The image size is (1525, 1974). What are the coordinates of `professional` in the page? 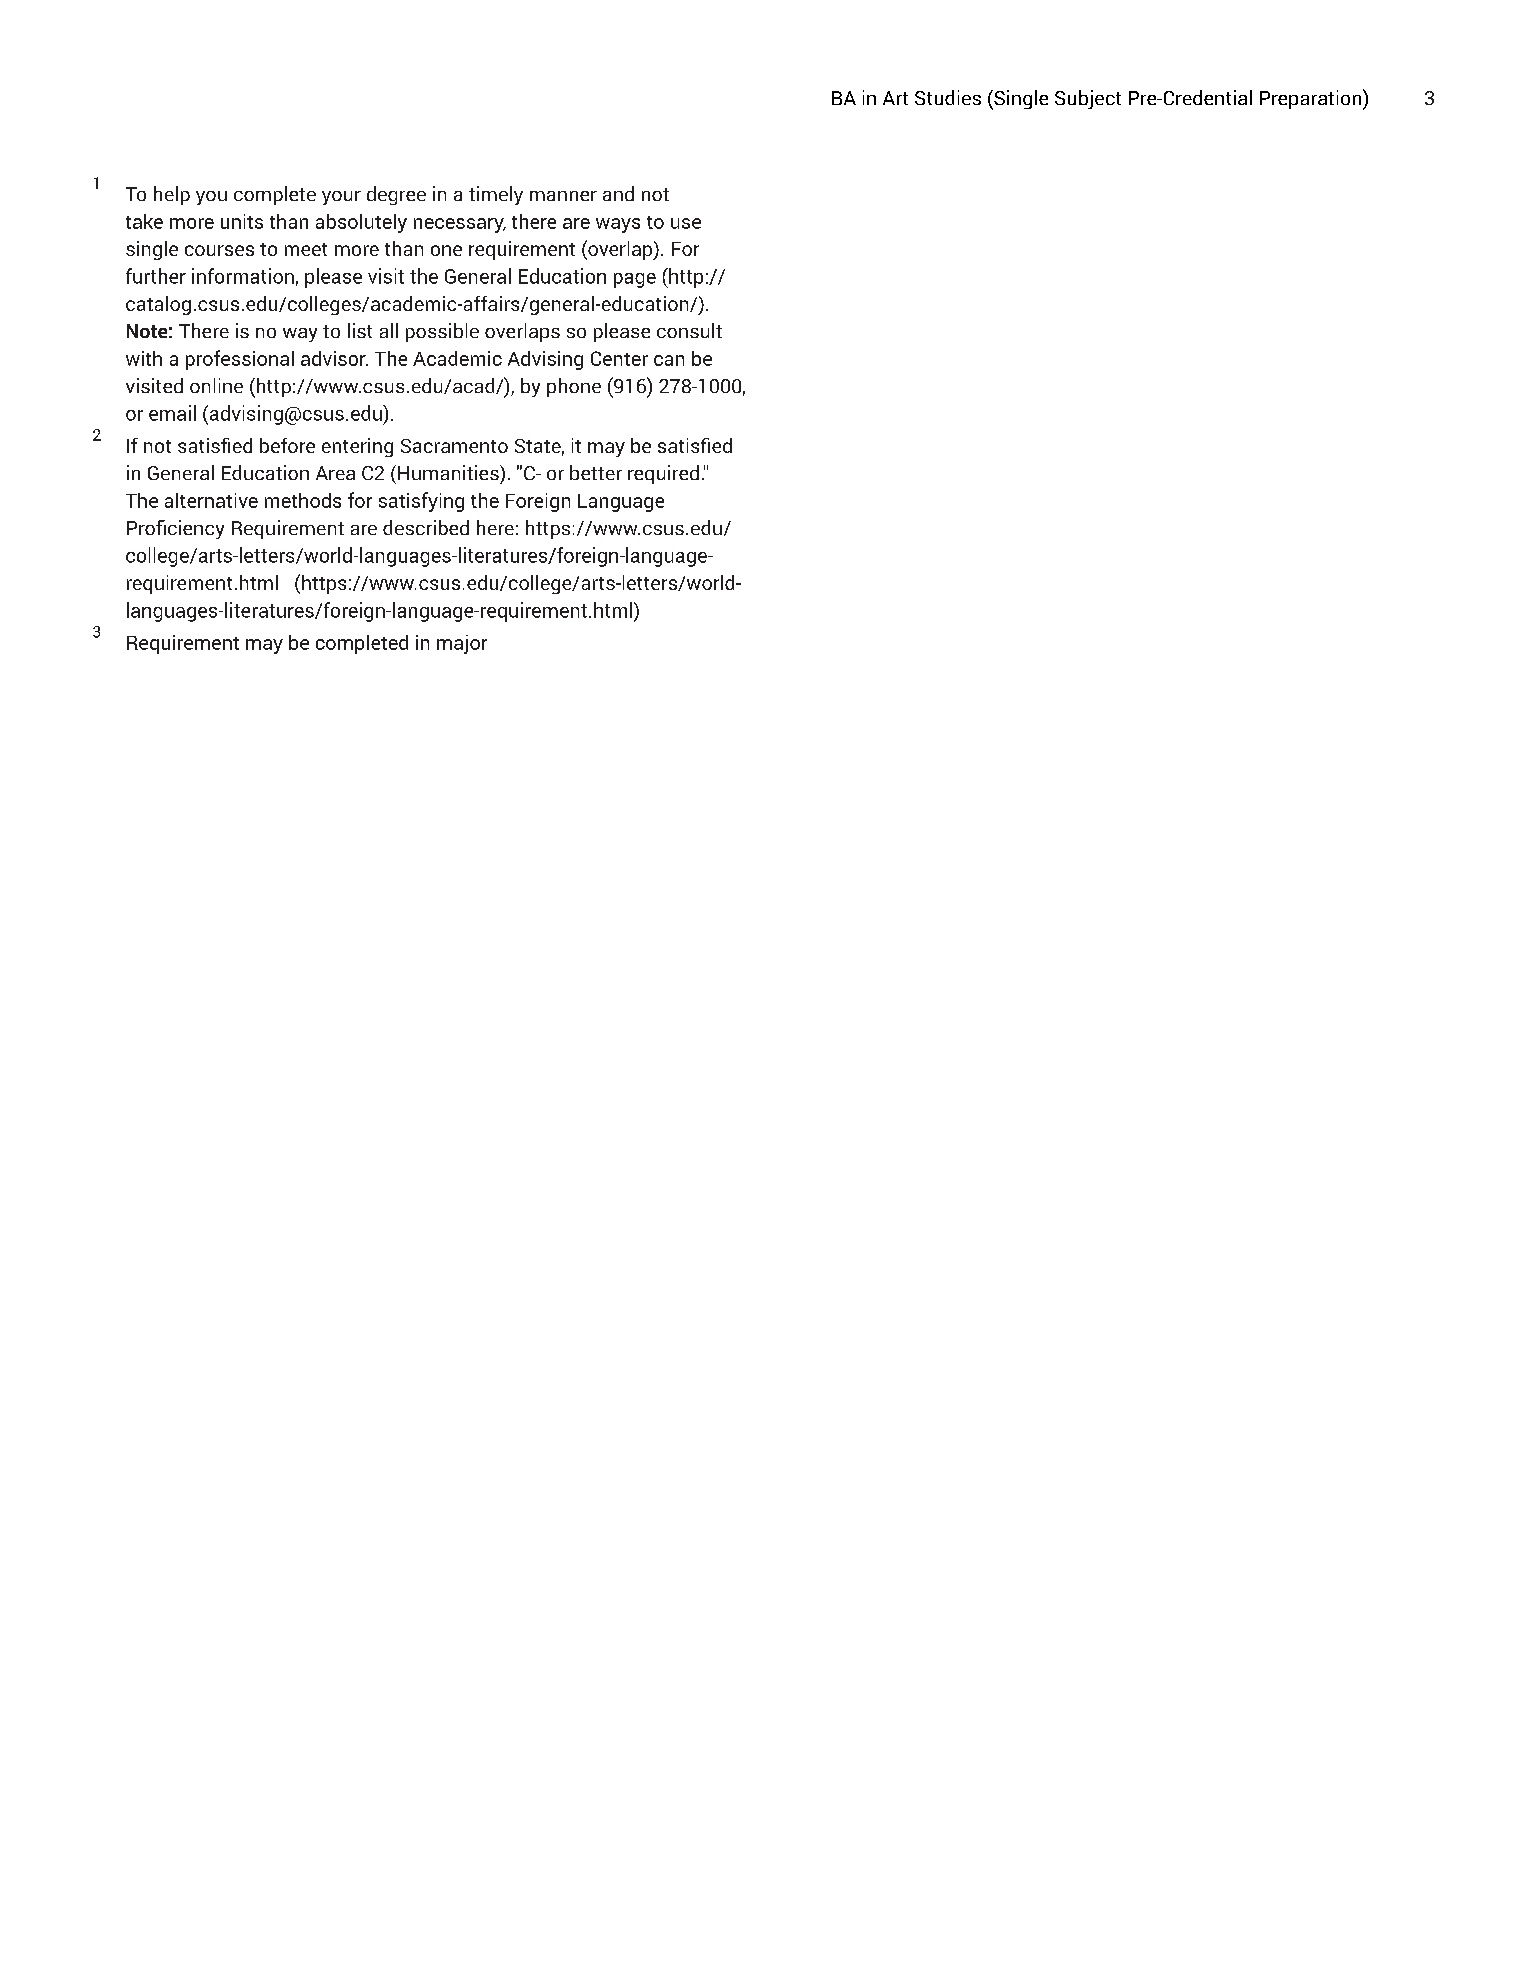 It's located at (240, 360).
